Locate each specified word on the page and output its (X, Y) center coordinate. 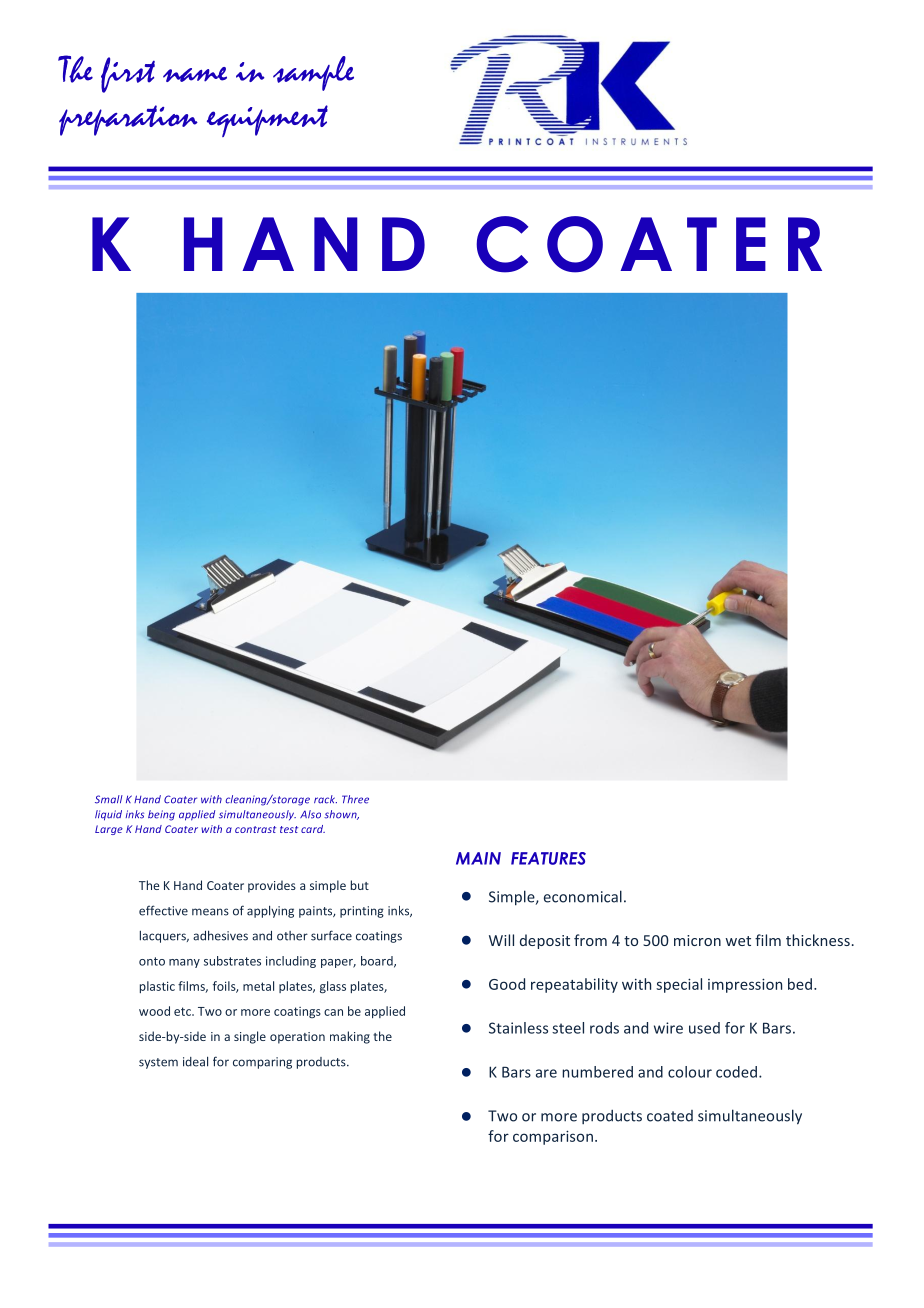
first (128, 75)
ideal (195, 1061)
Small (109, 799)
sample (313, 73)
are (546, 1073)
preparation (128, 120)
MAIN (478, 858)
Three (355, 799)
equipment (267, 121)
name (195, 74)
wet (738, 941)
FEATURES (548, 858)
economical (583, 896)
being (161, 815)
